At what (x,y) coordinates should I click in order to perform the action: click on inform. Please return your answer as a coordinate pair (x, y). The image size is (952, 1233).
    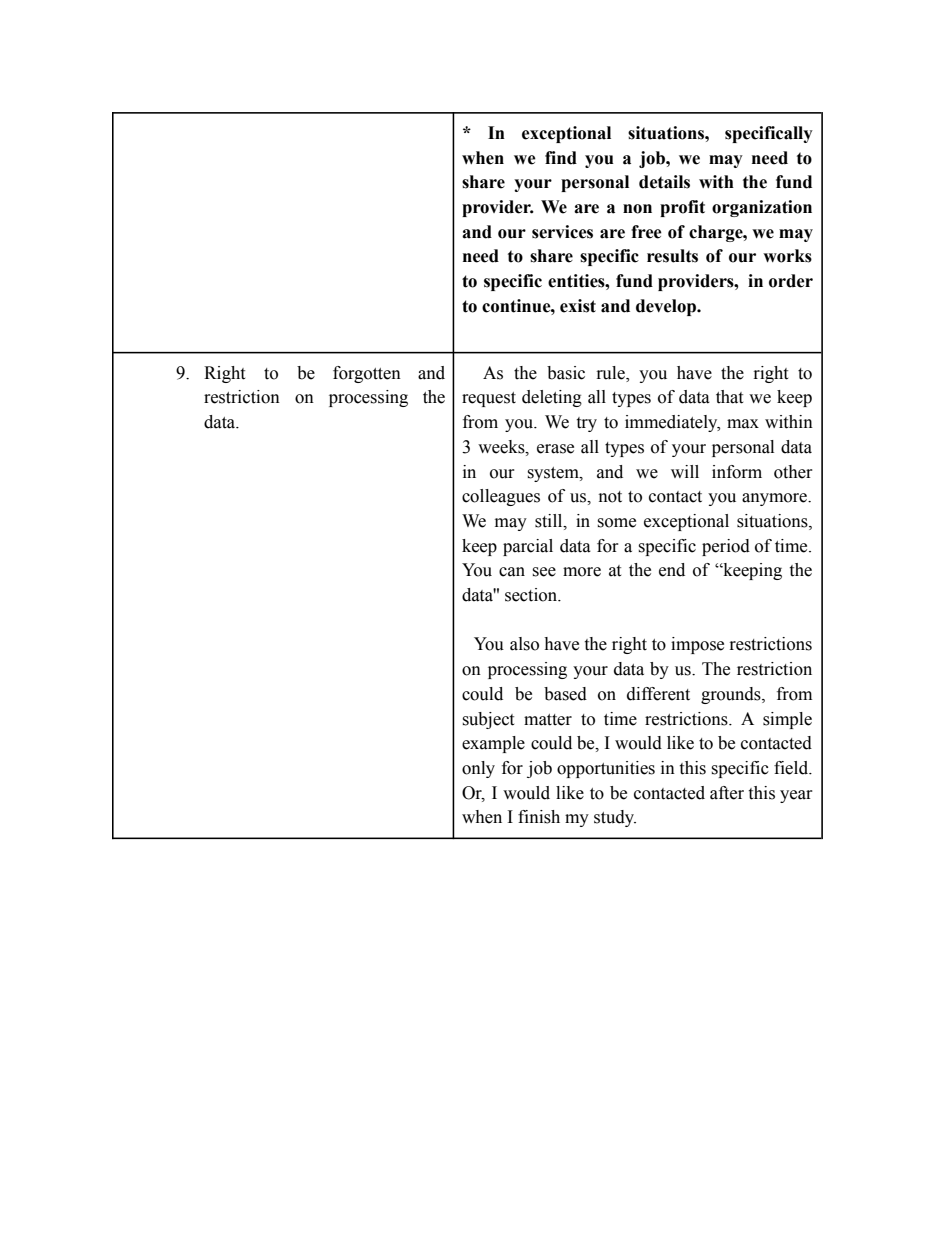
    Looking at the image, I should click on (737, 472).
